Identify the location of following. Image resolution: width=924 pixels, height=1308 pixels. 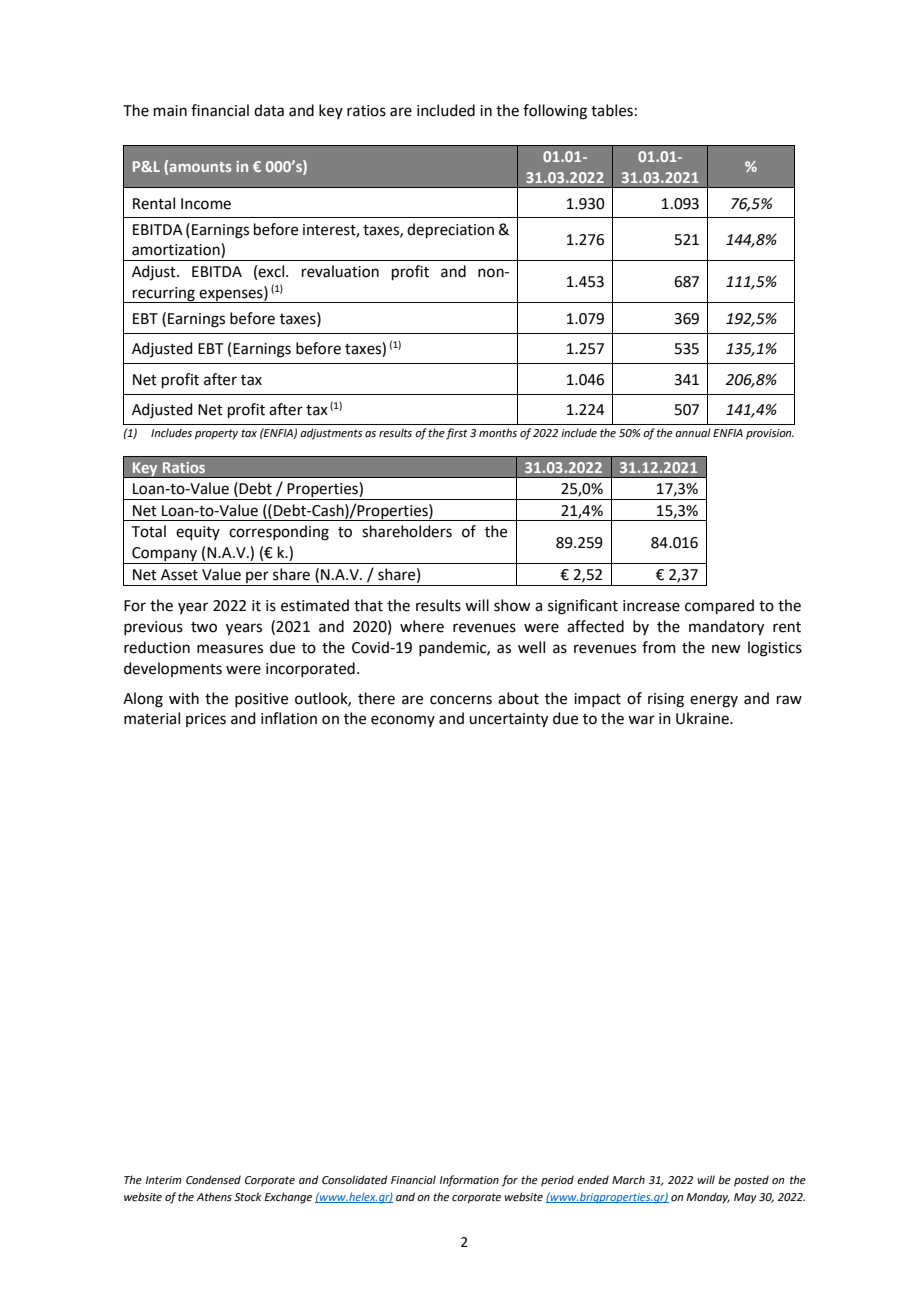
(555, 112).
